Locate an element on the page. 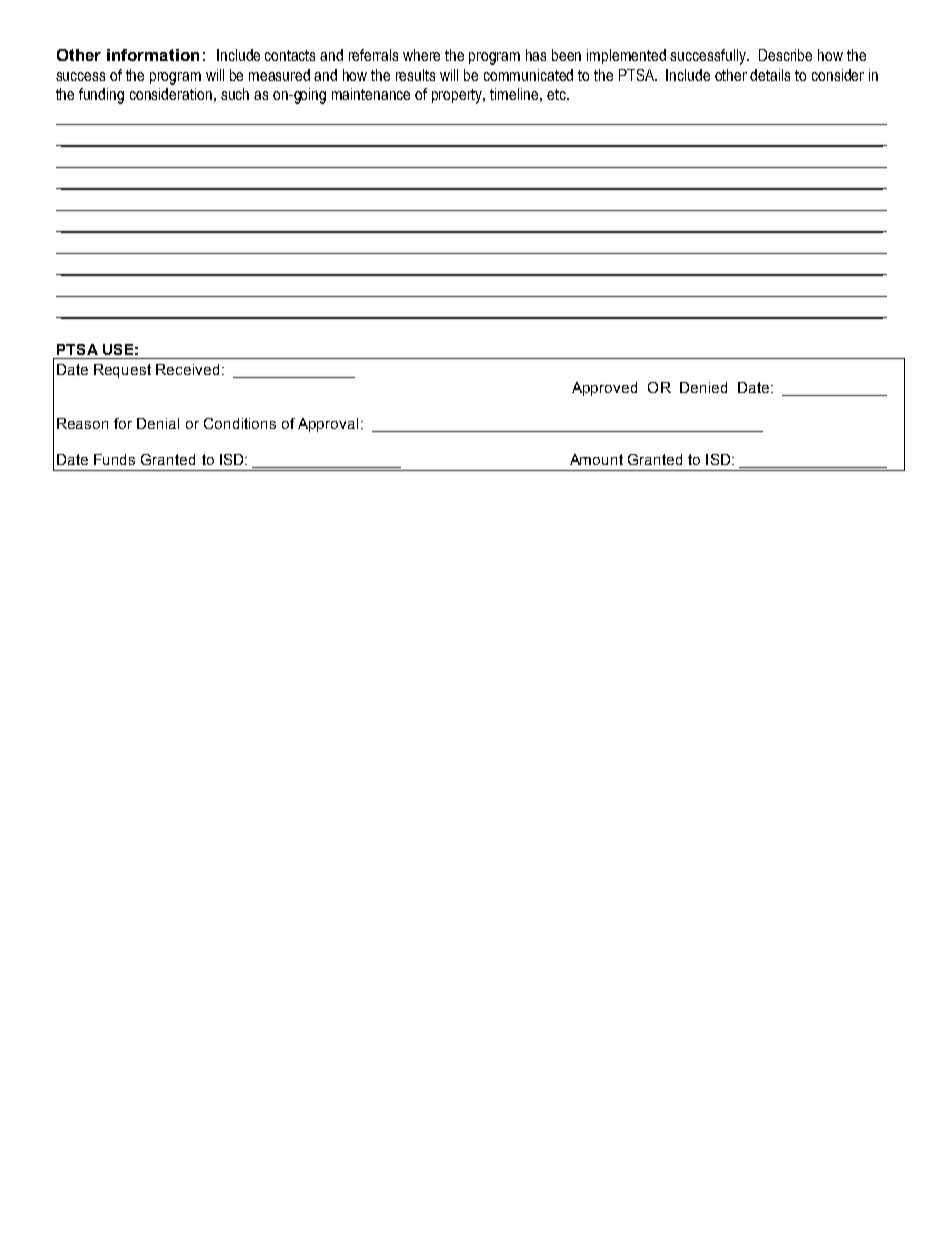 The width and height of the page is (952, 1233). Approved is located at coordinates (604, 389).
